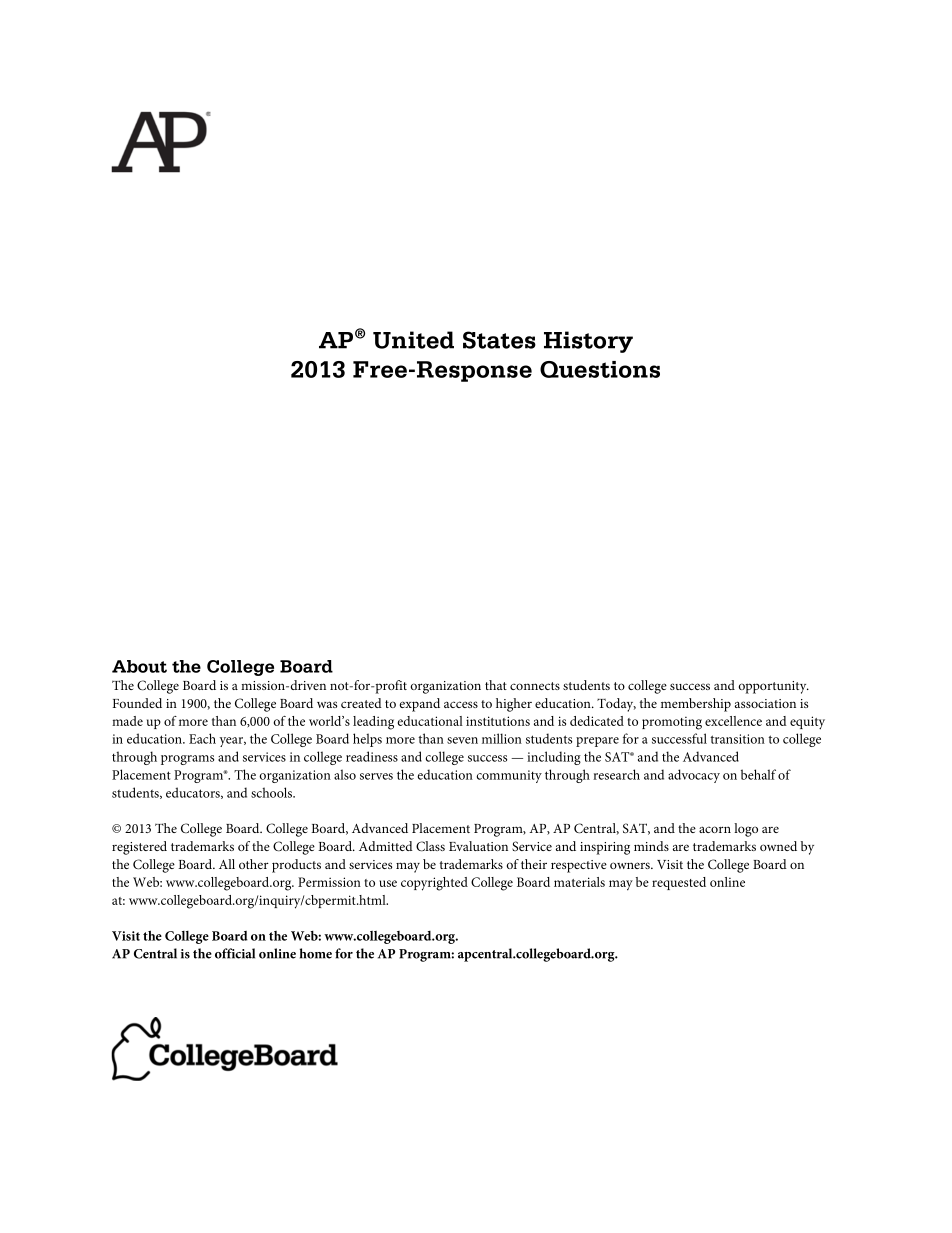 This page has height=1233, width=952. Describe the element at coordinates (509, 776) in the page. I see `community` at that location.
